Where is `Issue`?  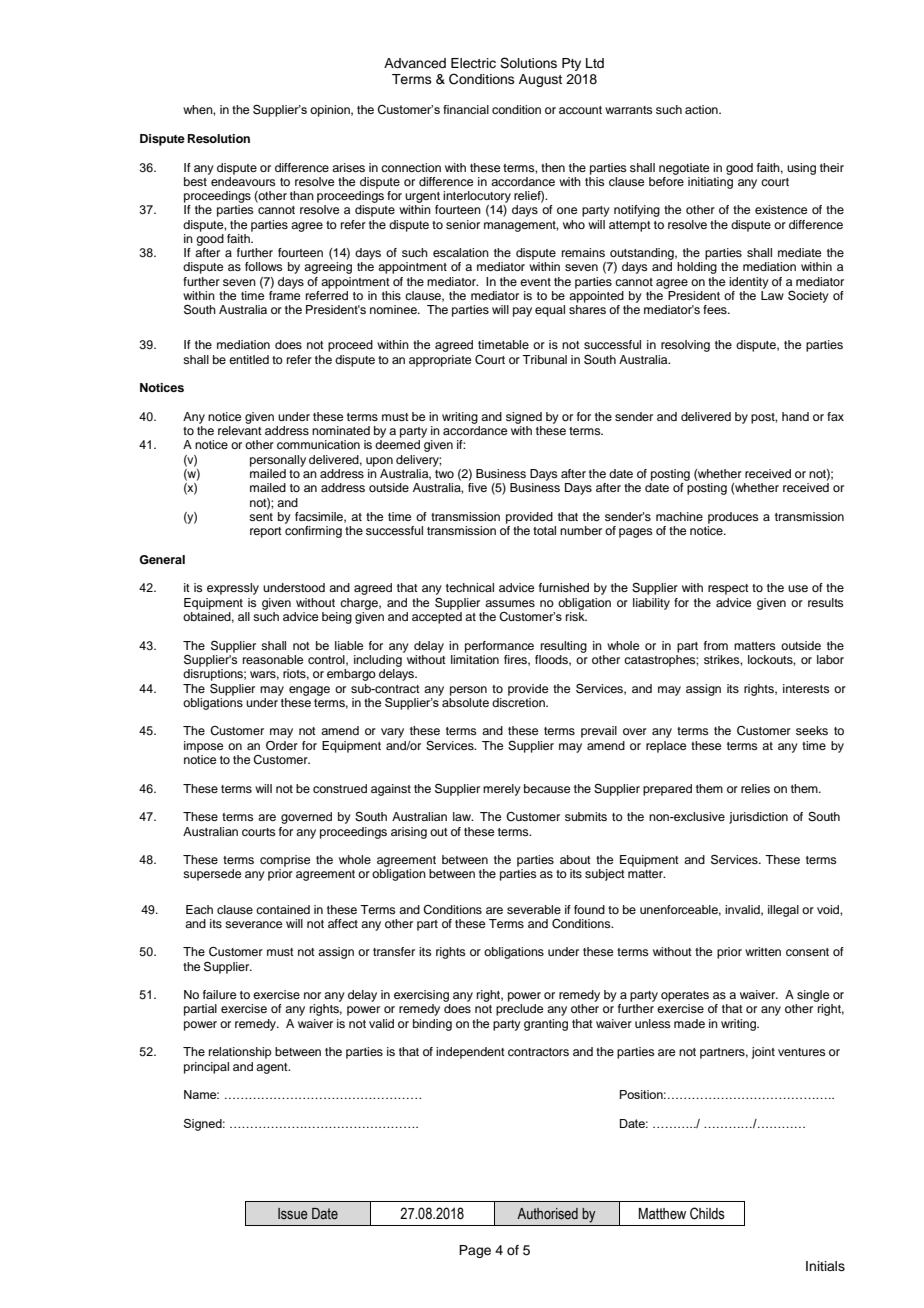 Issue is located at coordinates (293, 1213).
